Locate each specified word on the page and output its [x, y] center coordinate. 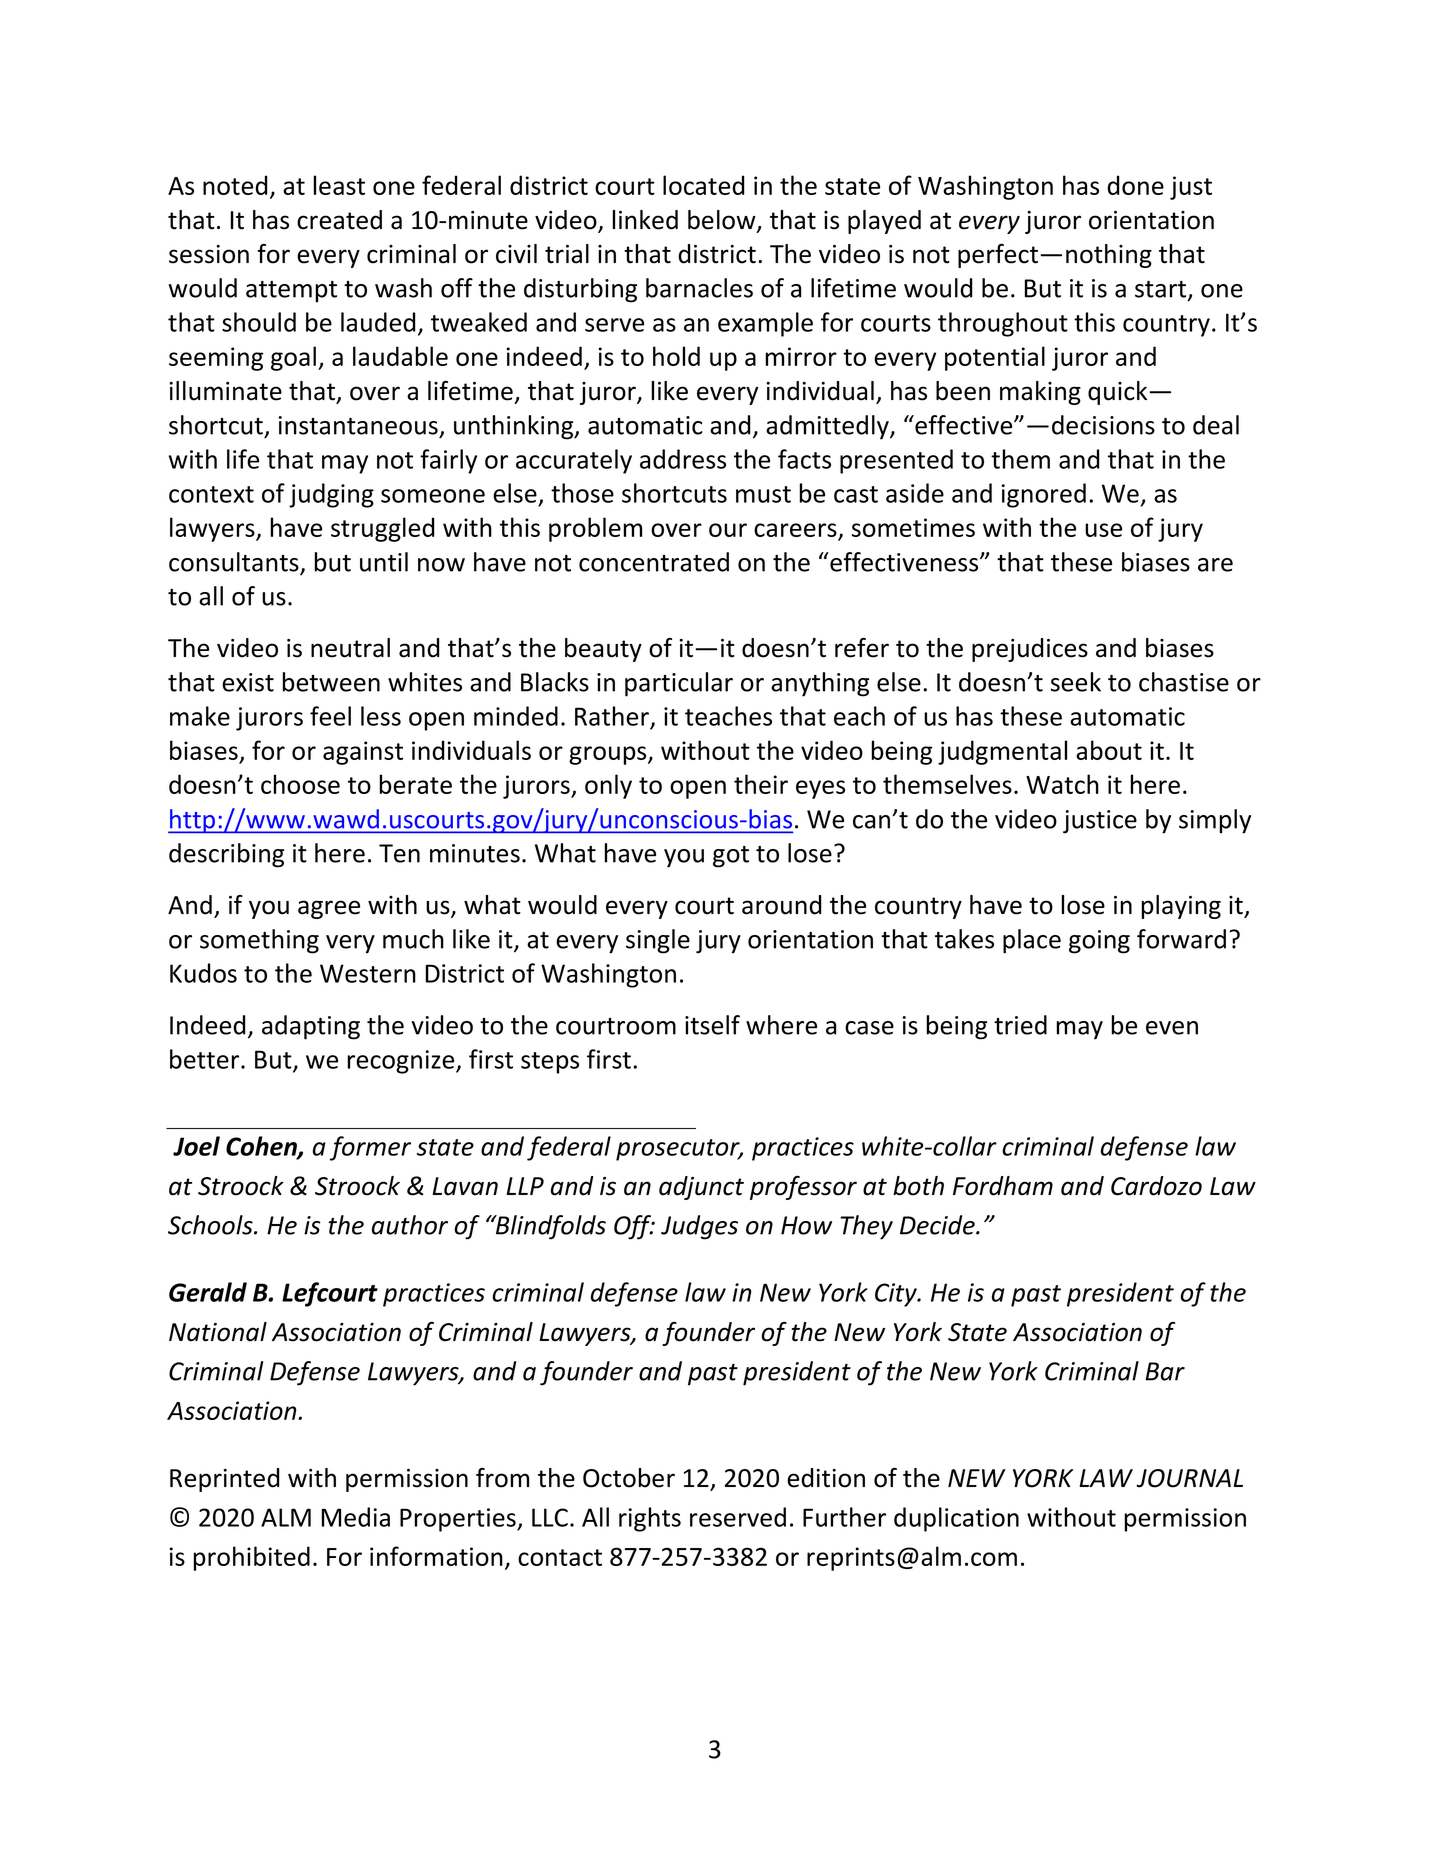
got [731, 857]
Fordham [1003, 1186]
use [1103, 530]
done [1135, 185]
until [384, 562]
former [370, 1148]
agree [329, 909]
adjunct [701, 1188]
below [723, 221]
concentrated [654, 562]
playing [1181, 907]
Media [356, 1517]
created [339, 220]
